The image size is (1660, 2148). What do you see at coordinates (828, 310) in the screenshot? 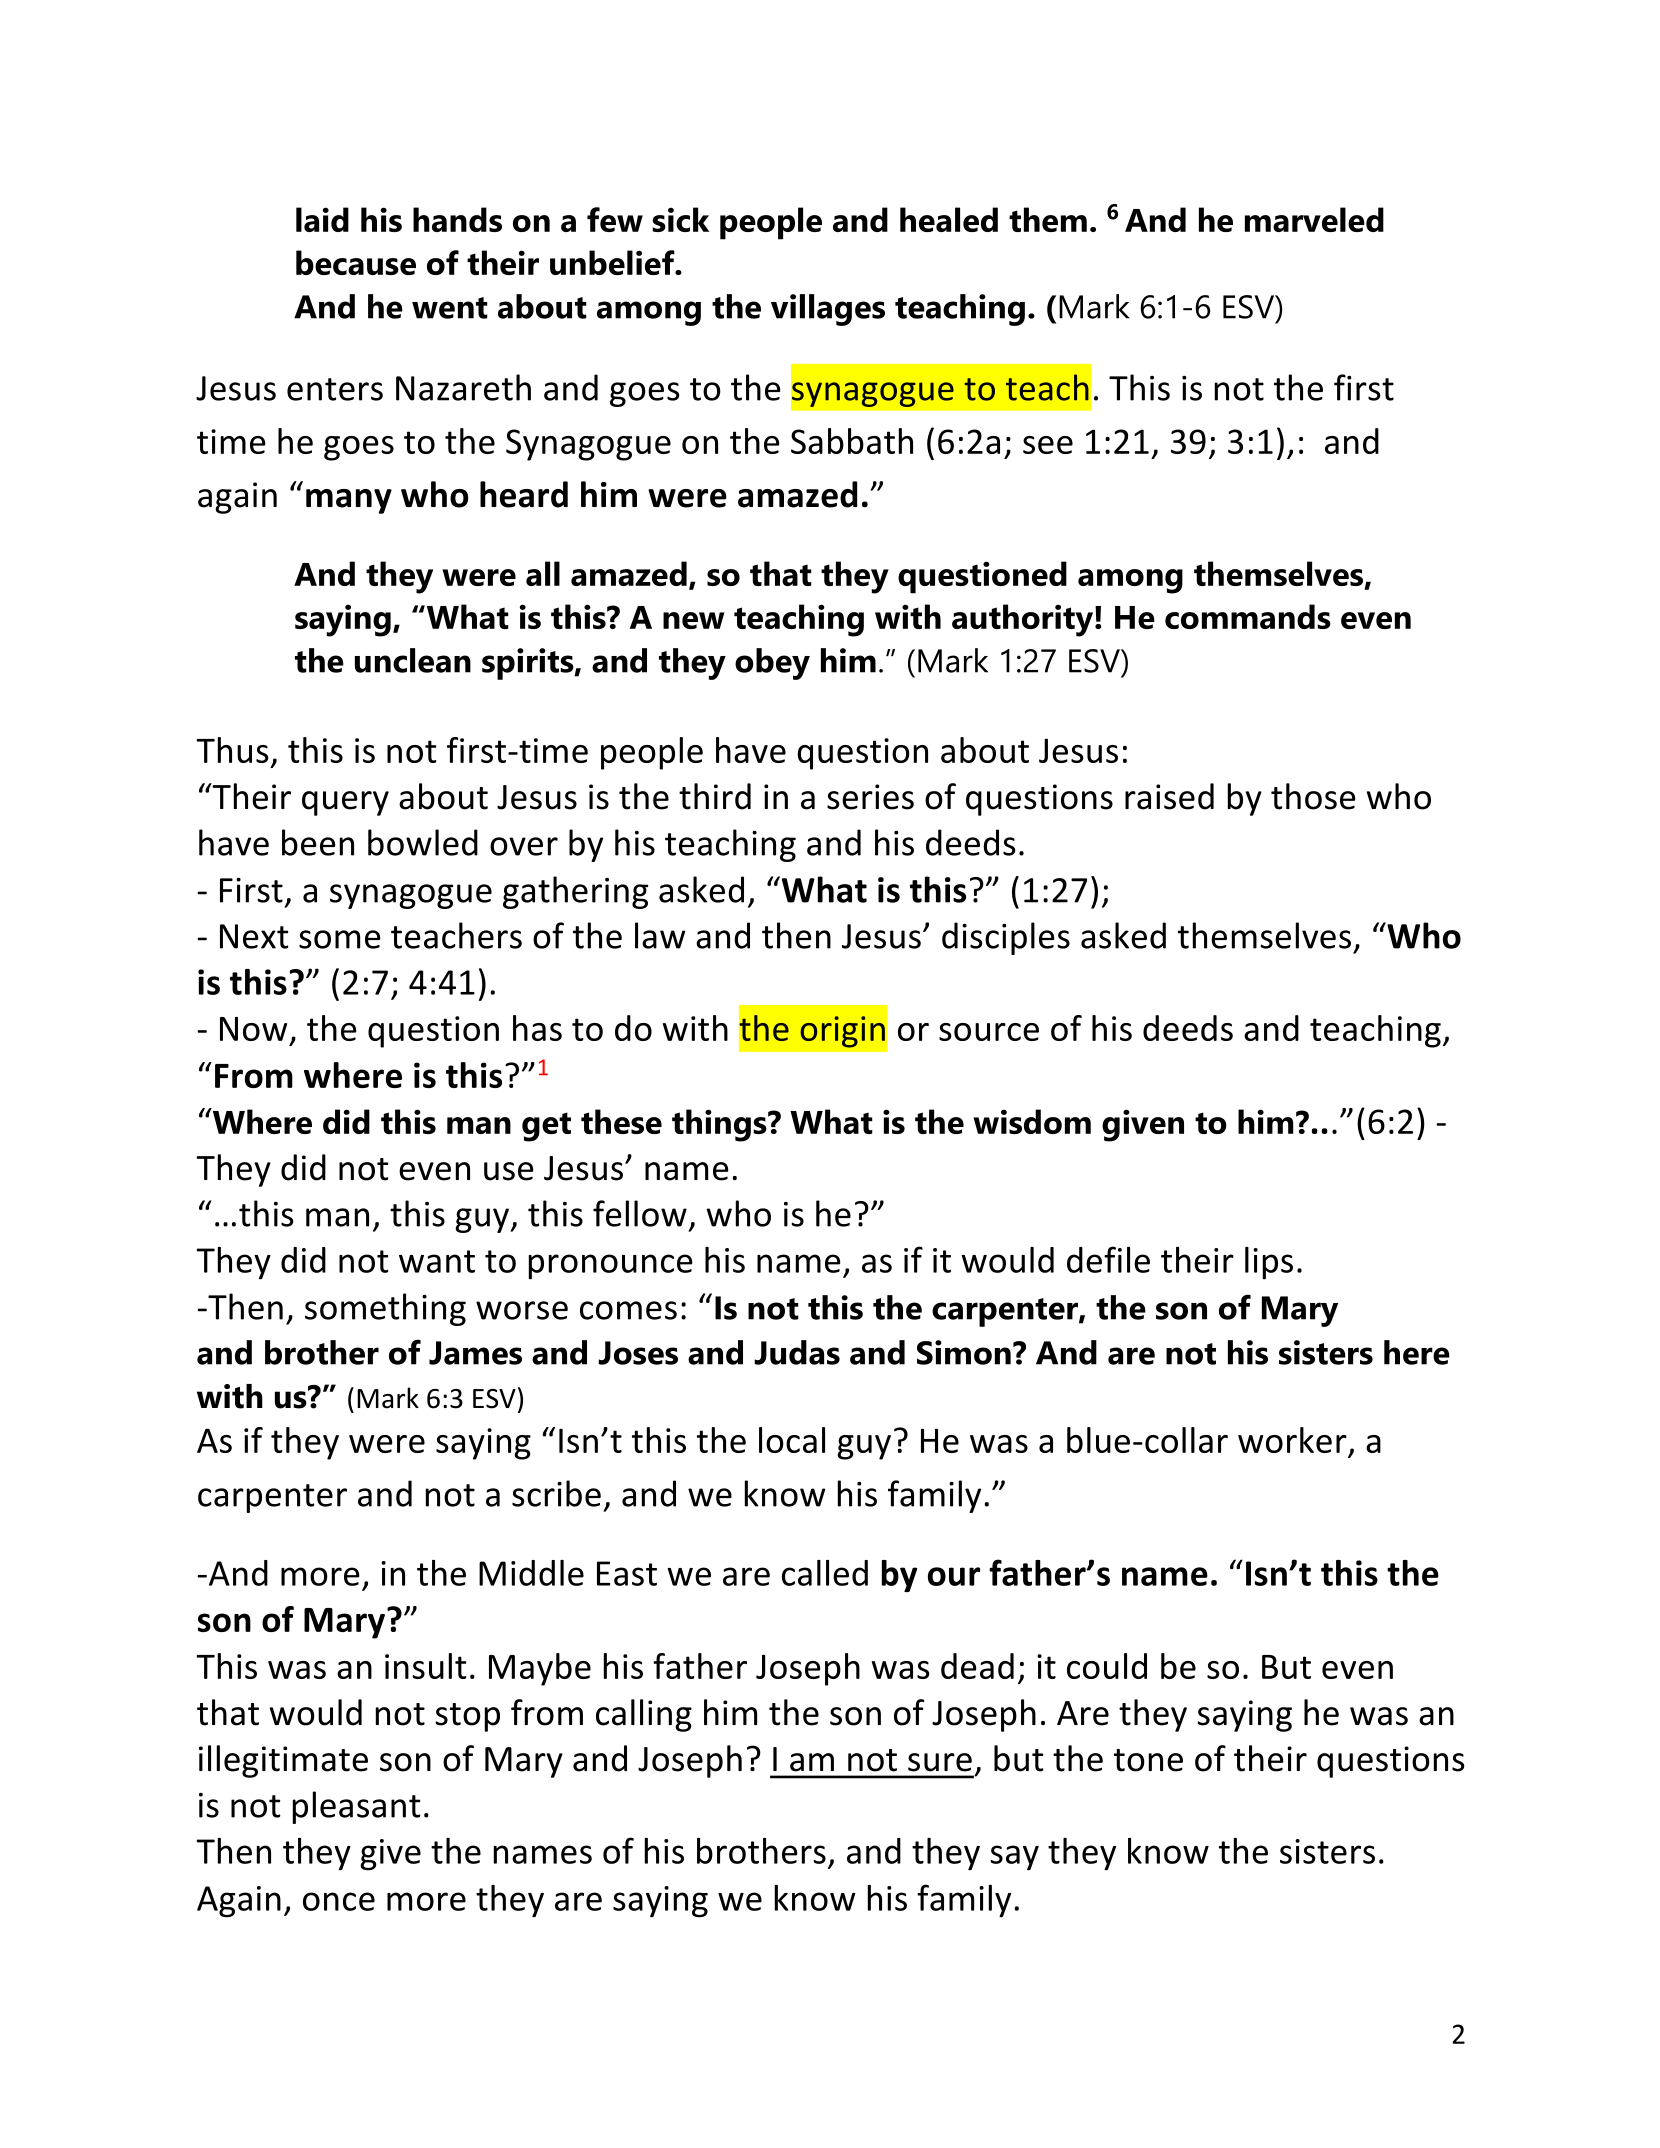
I see `villages` at bounding box center [828, 310].
